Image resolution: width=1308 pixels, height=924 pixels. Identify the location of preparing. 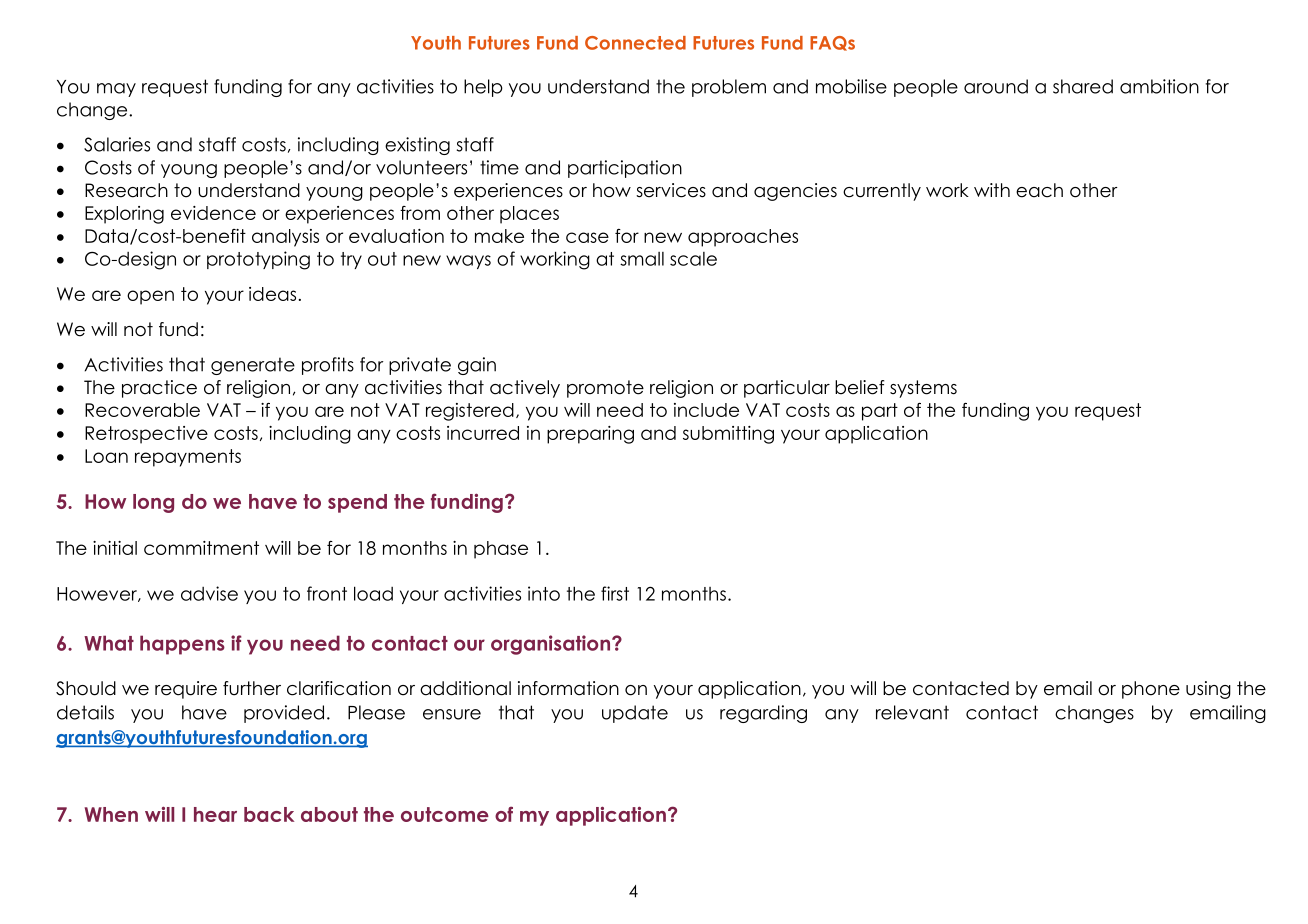
(590, 435).
